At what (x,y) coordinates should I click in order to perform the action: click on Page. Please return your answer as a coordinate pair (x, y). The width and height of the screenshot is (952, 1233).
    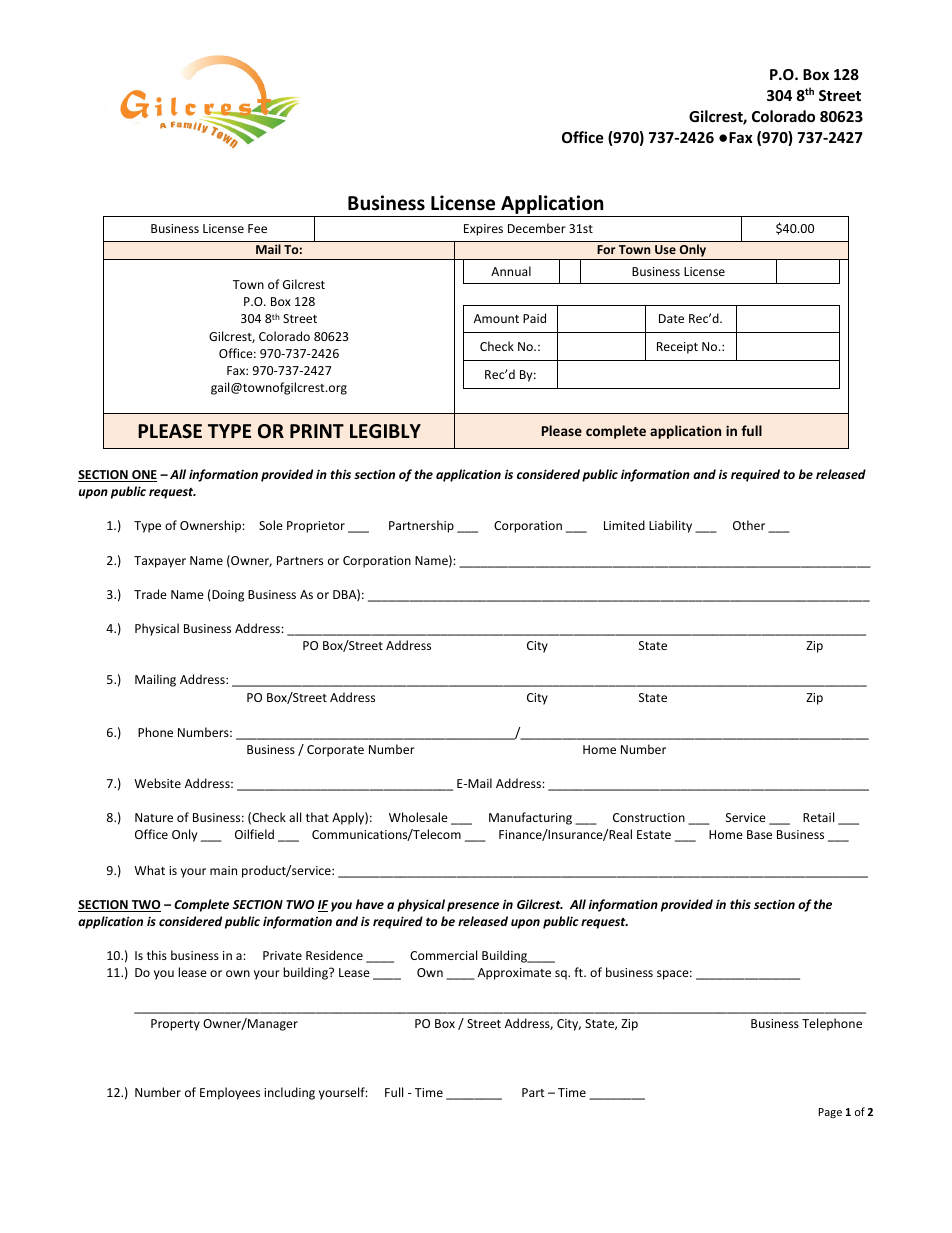
    Looking at the image, I should click on (830, 1113).
